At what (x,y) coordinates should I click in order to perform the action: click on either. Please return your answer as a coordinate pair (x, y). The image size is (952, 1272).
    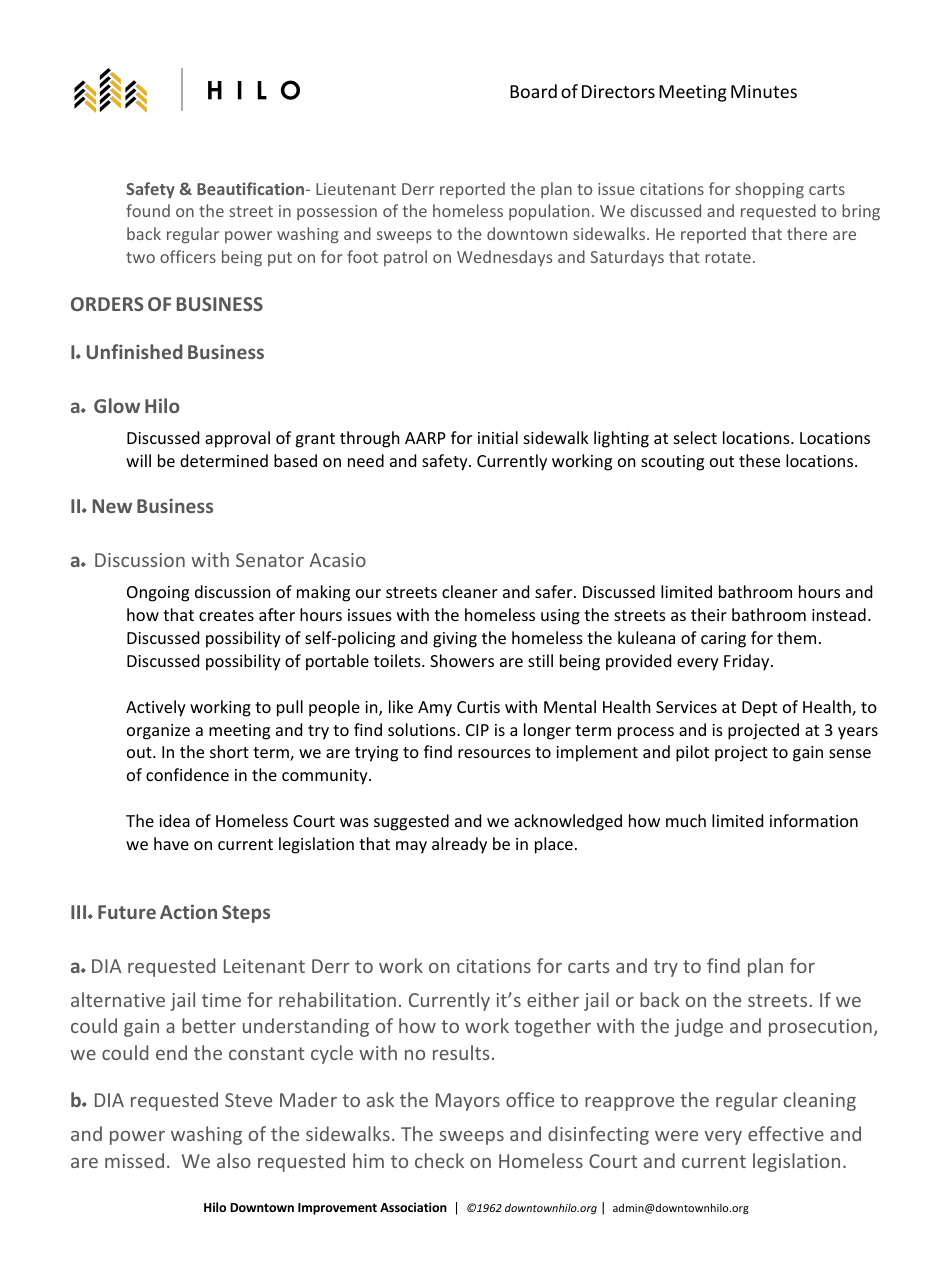
    Looking at the image, I should click on (553, 999).
